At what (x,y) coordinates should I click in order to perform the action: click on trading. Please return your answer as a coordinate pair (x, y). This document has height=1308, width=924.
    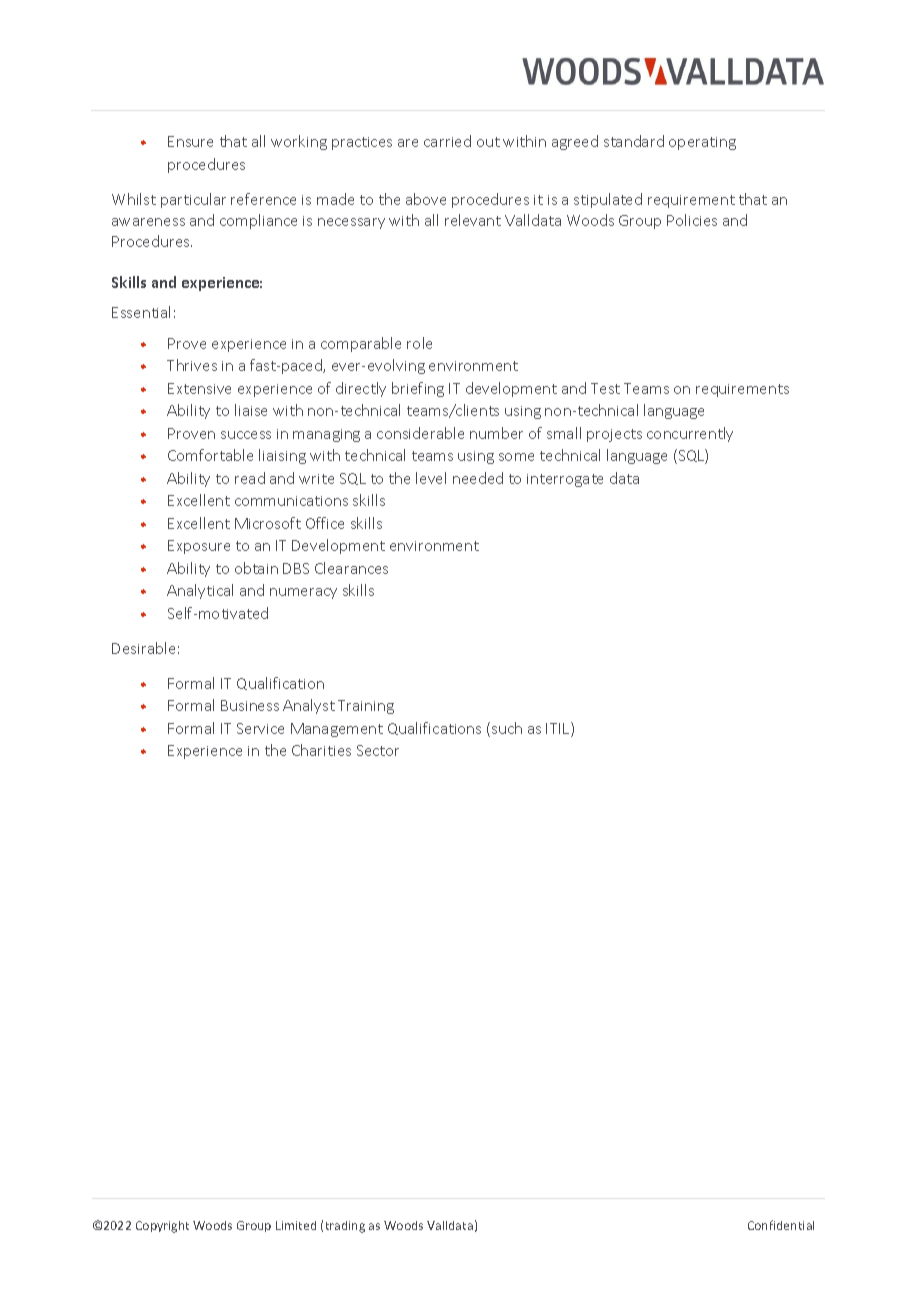
    Looking at the image, I should click on (345, 1227).
